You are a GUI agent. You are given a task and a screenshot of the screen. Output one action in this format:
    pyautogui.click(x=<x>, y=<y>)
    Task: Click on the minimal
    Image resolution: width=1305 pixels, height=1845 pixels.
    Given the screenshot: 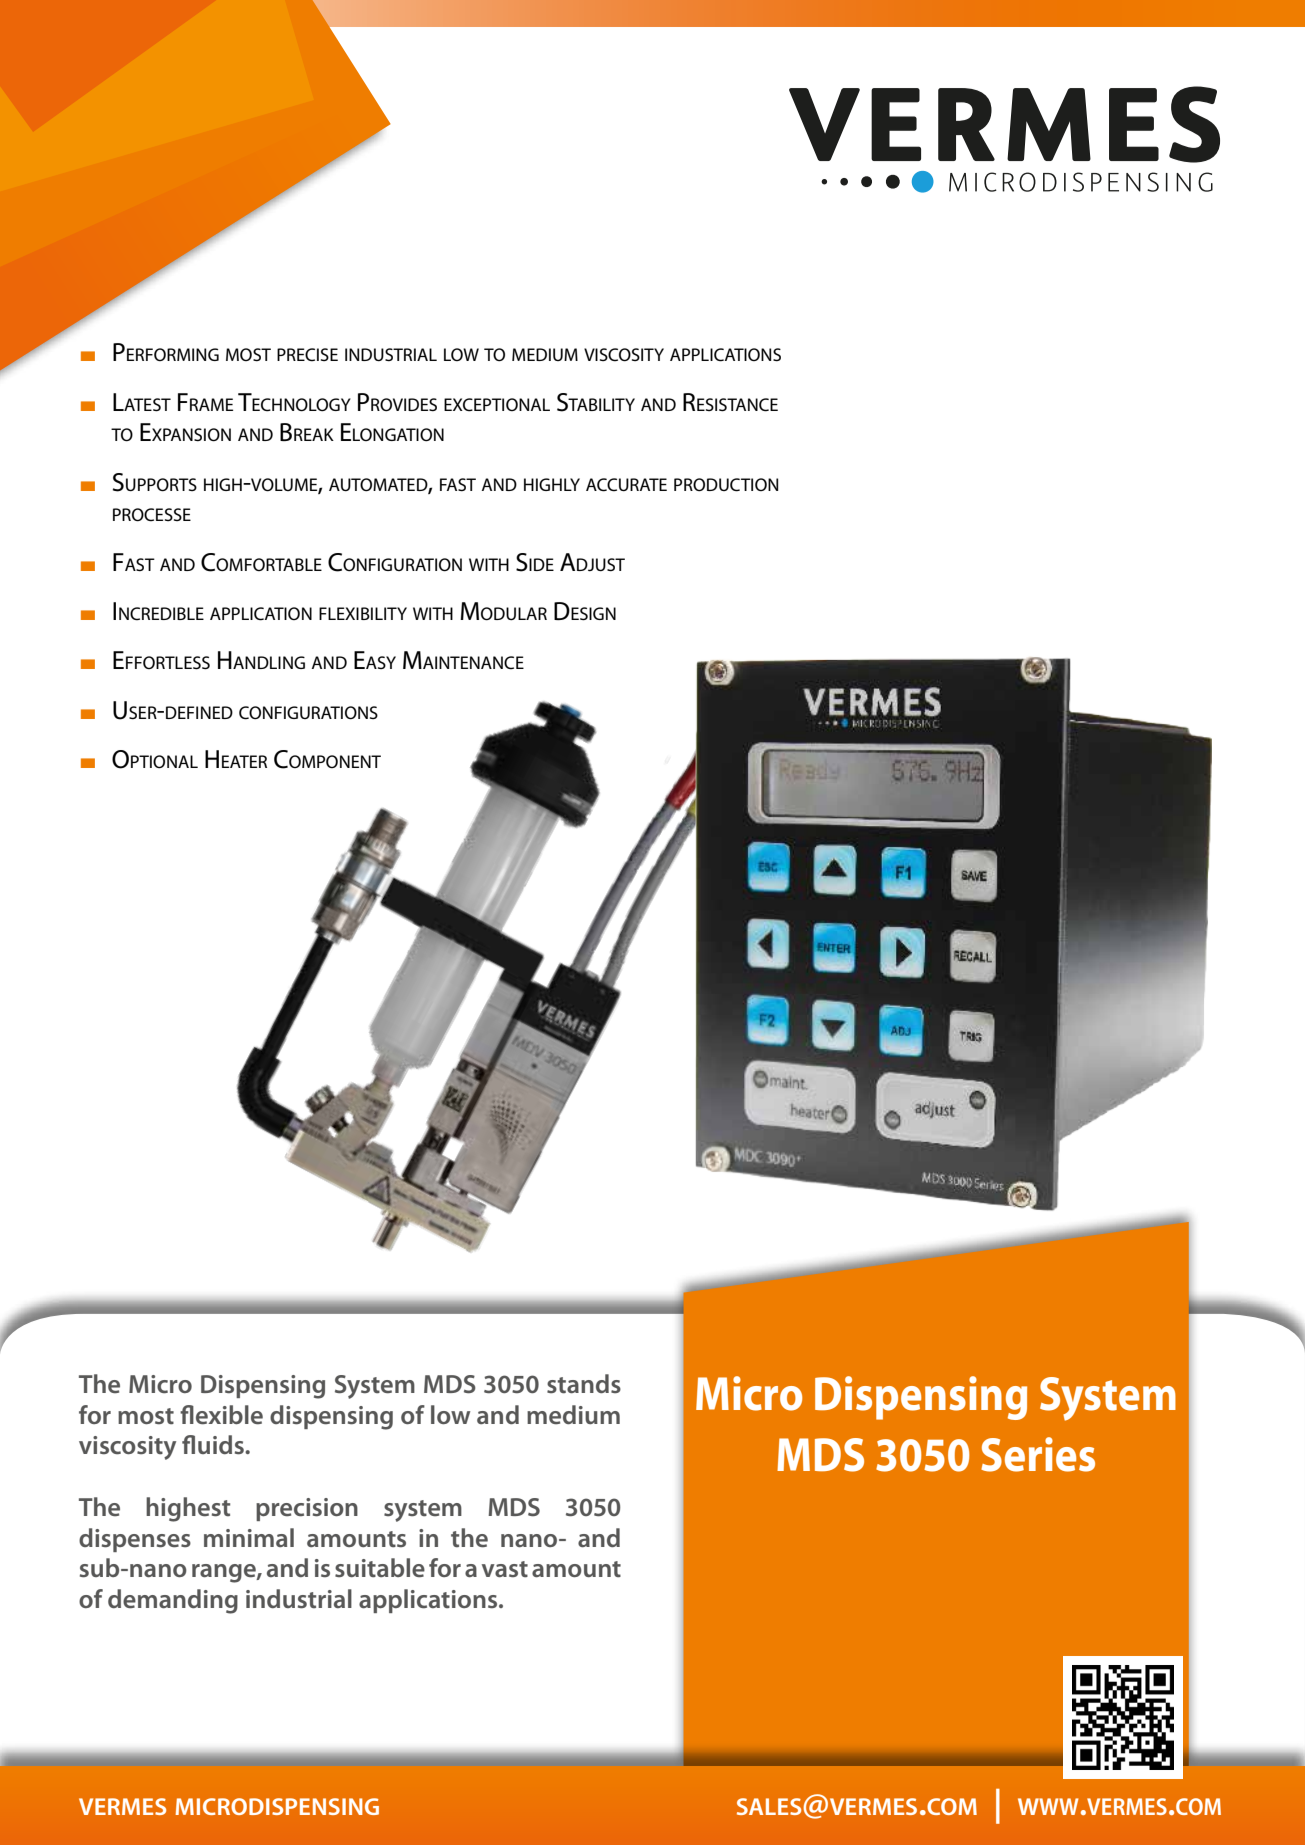 What is the action you would take?
    pyautogui.click(x=249, y=1537)
